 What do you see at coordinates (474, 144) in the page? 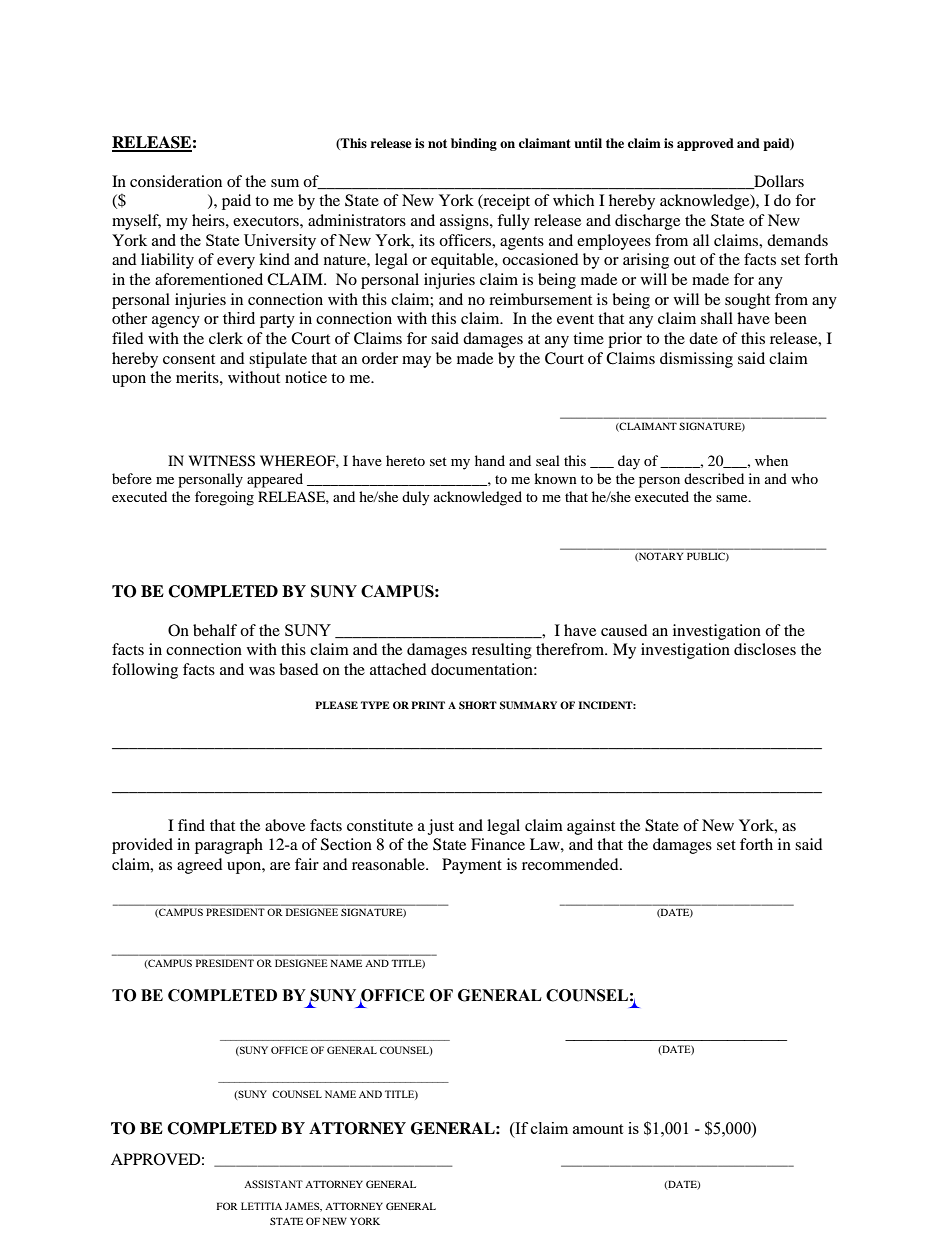
I see `binding` at bounding box center [474, 144].
